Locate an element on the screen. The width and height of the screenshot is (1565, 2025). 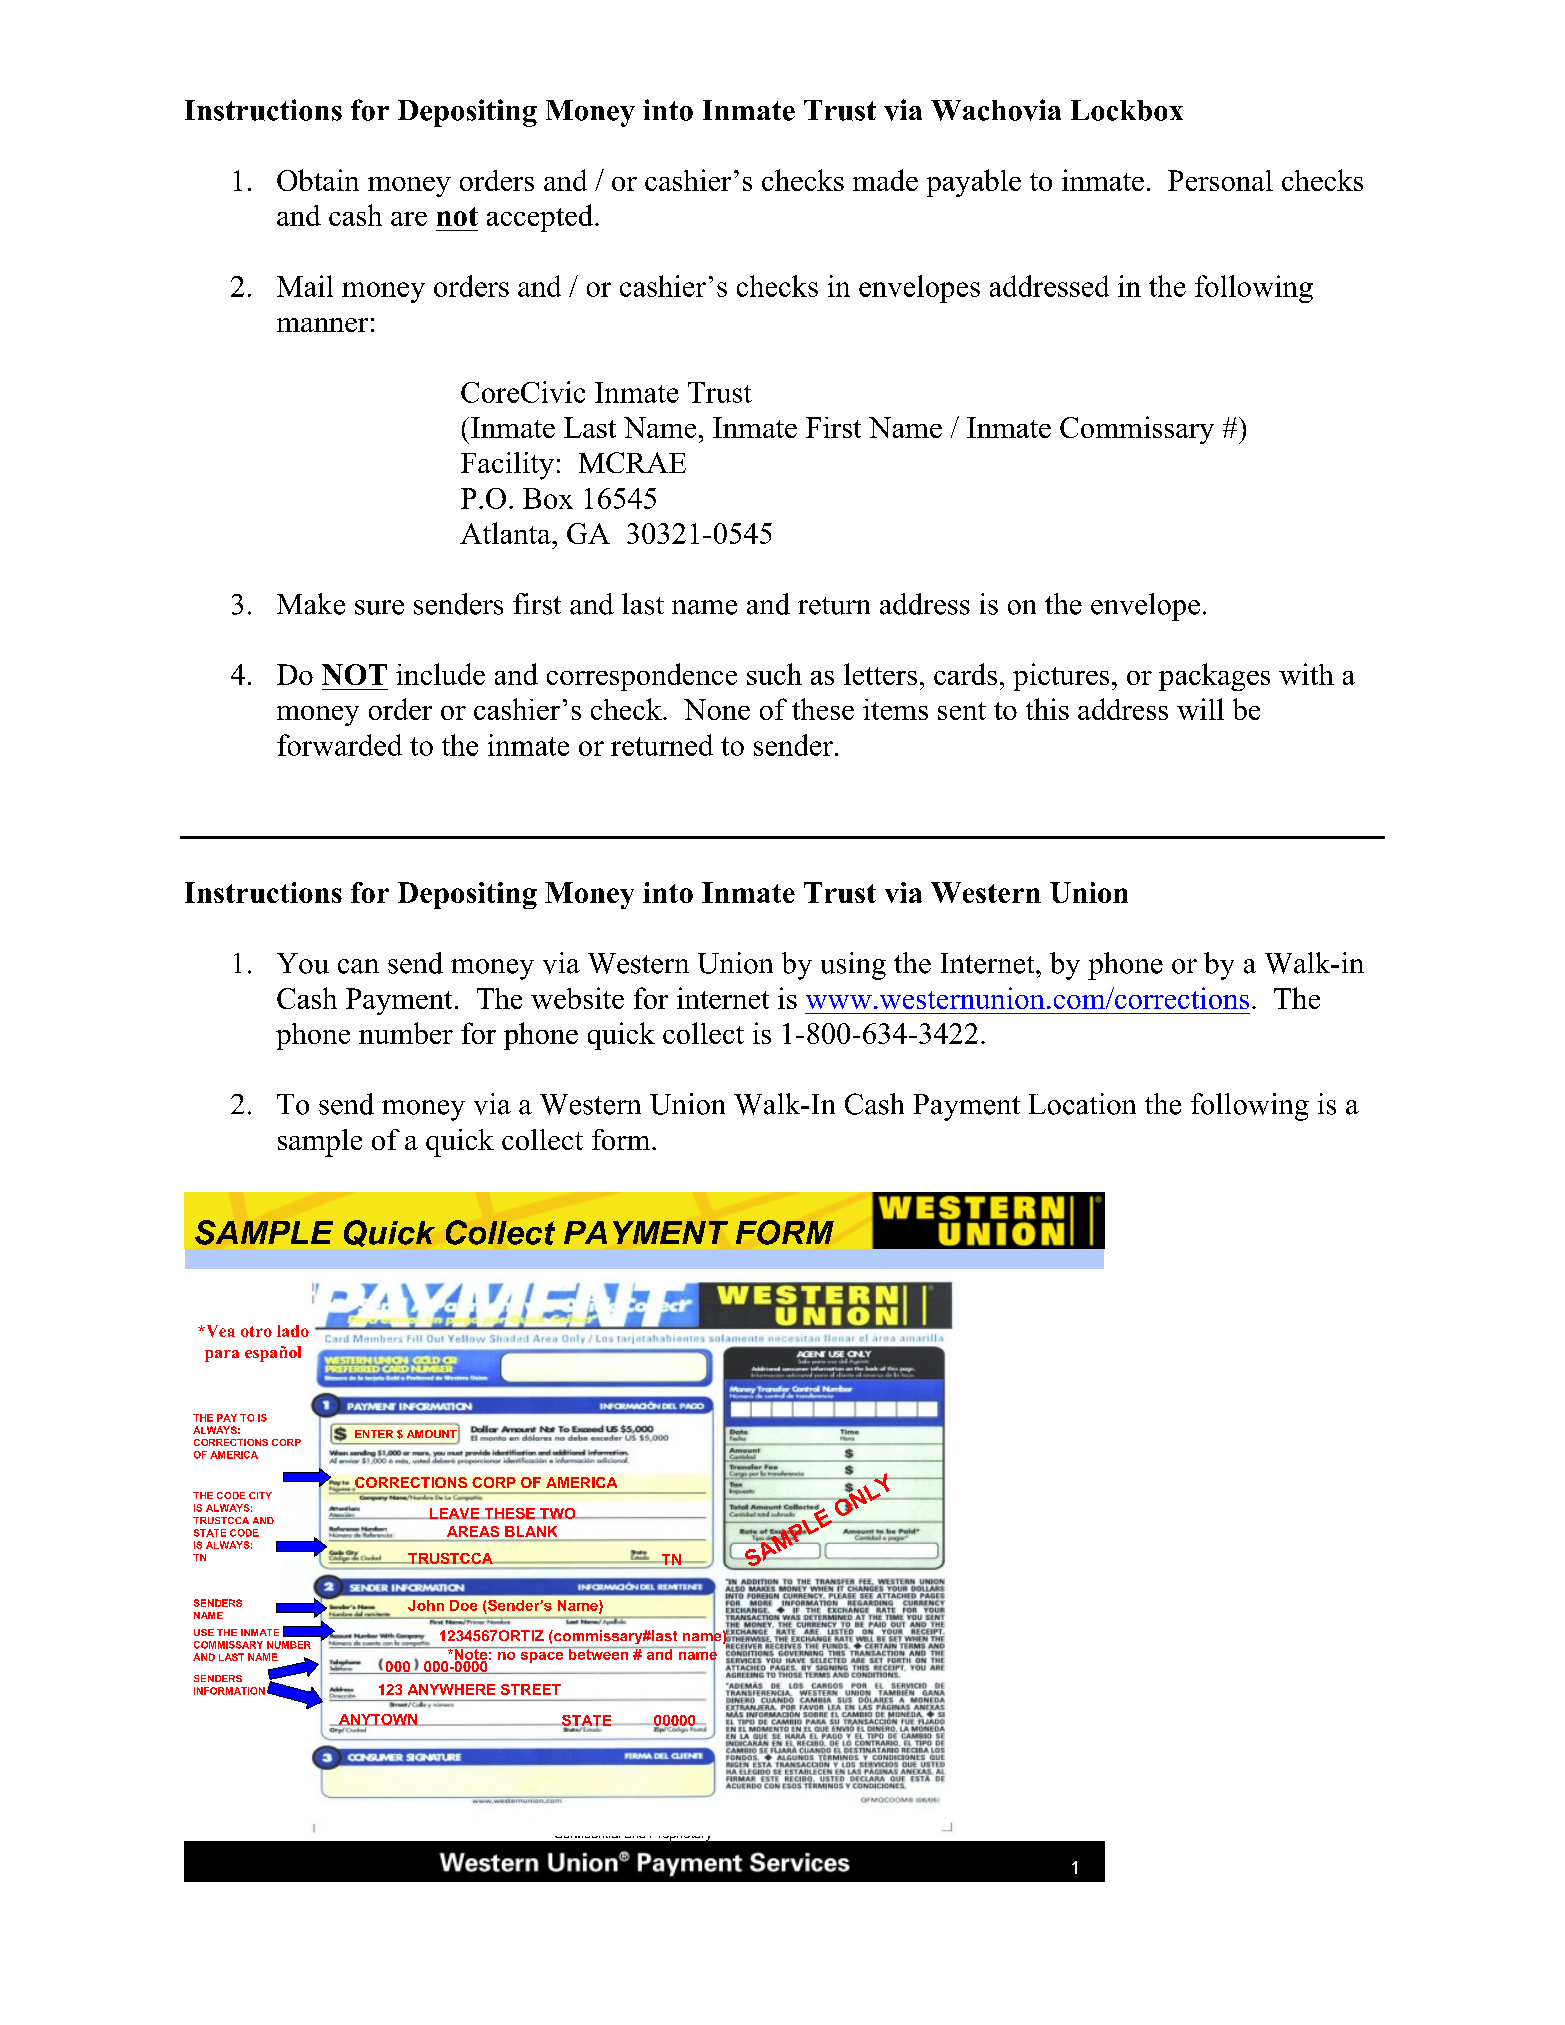
between is located at coordinates (598, 1653).
